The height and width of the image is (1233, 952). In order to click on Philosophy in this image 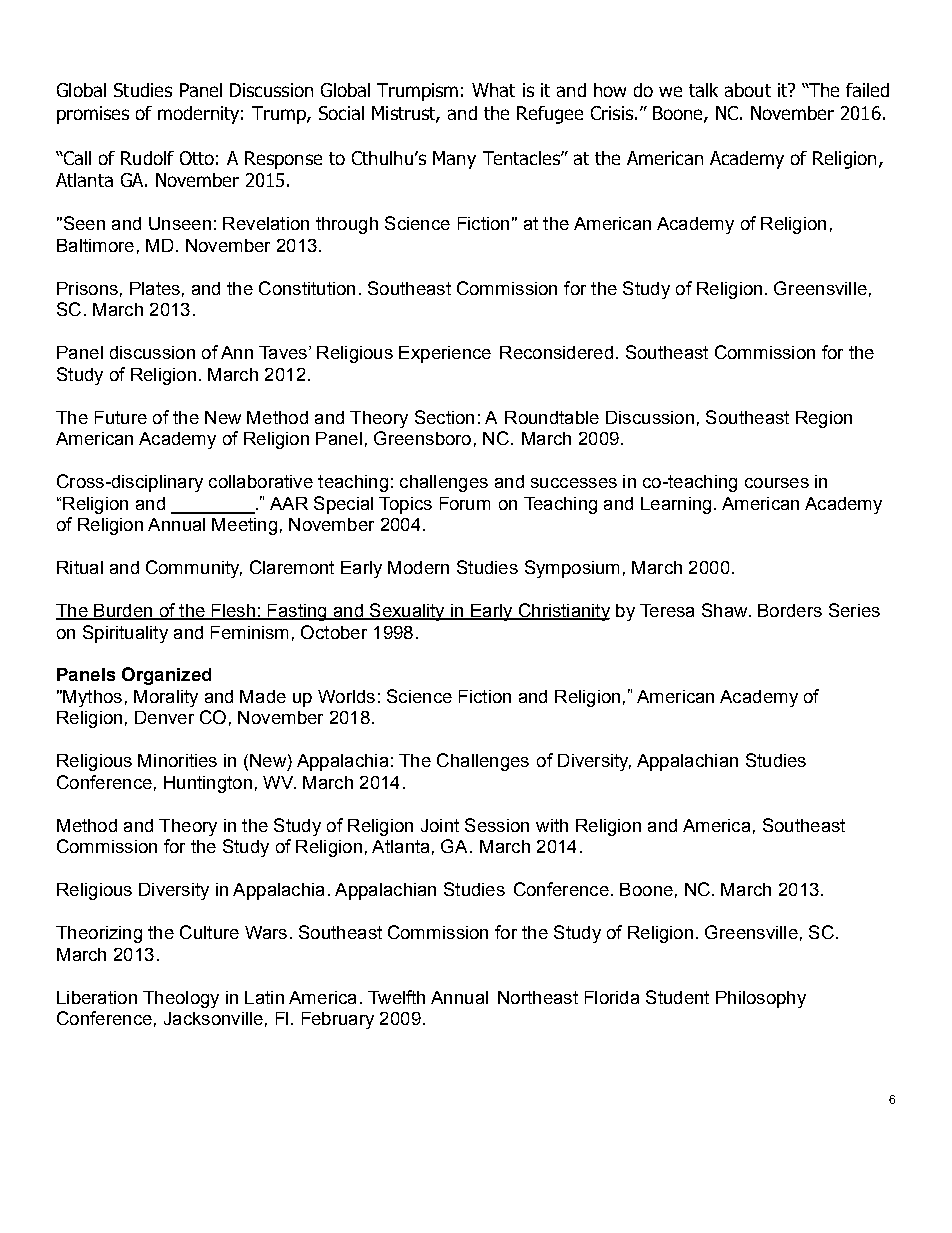, I will do `click(761, 999)`.
